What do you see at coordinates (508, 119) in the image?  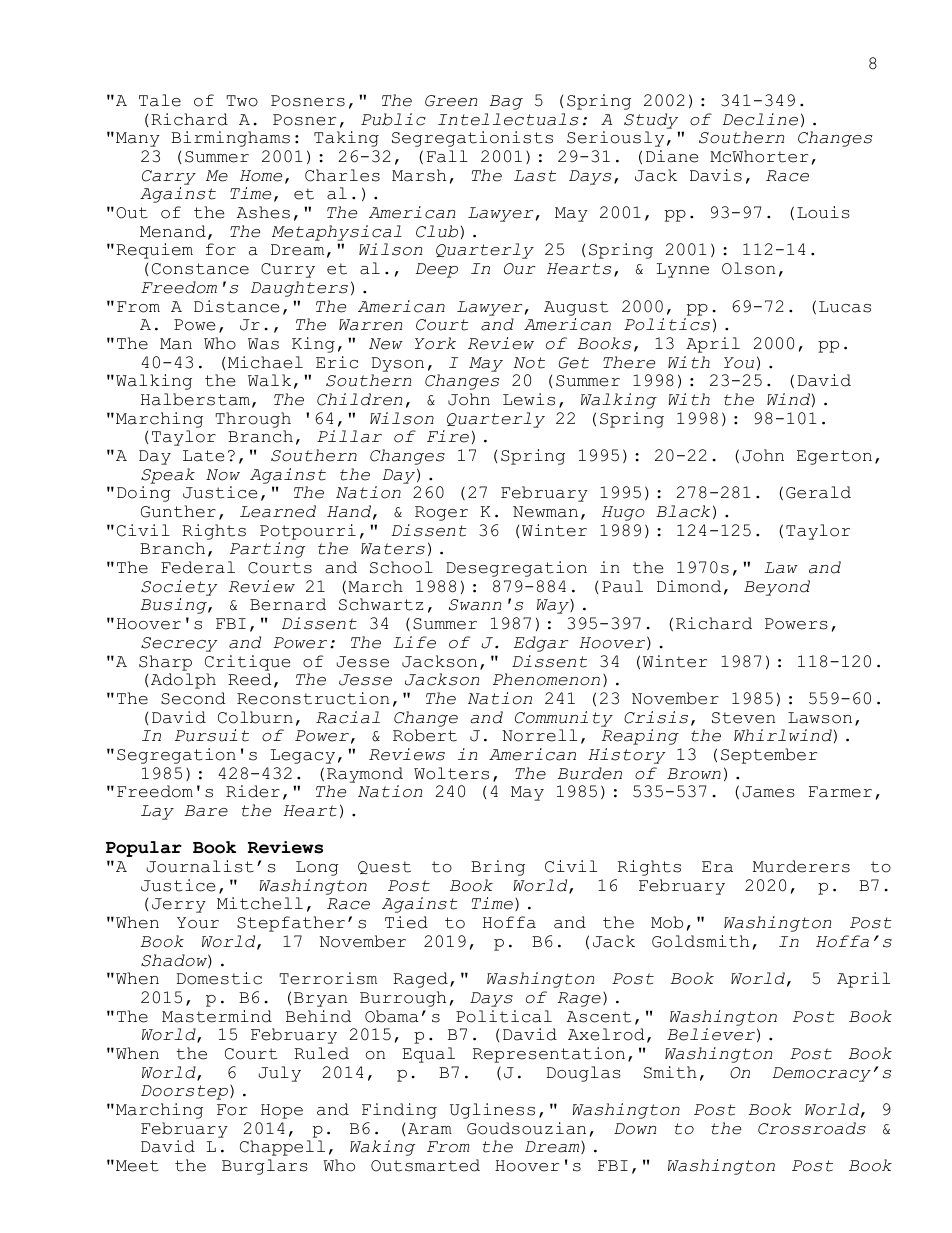 I see `Intellectuals` at bounding box center [508, 119].
